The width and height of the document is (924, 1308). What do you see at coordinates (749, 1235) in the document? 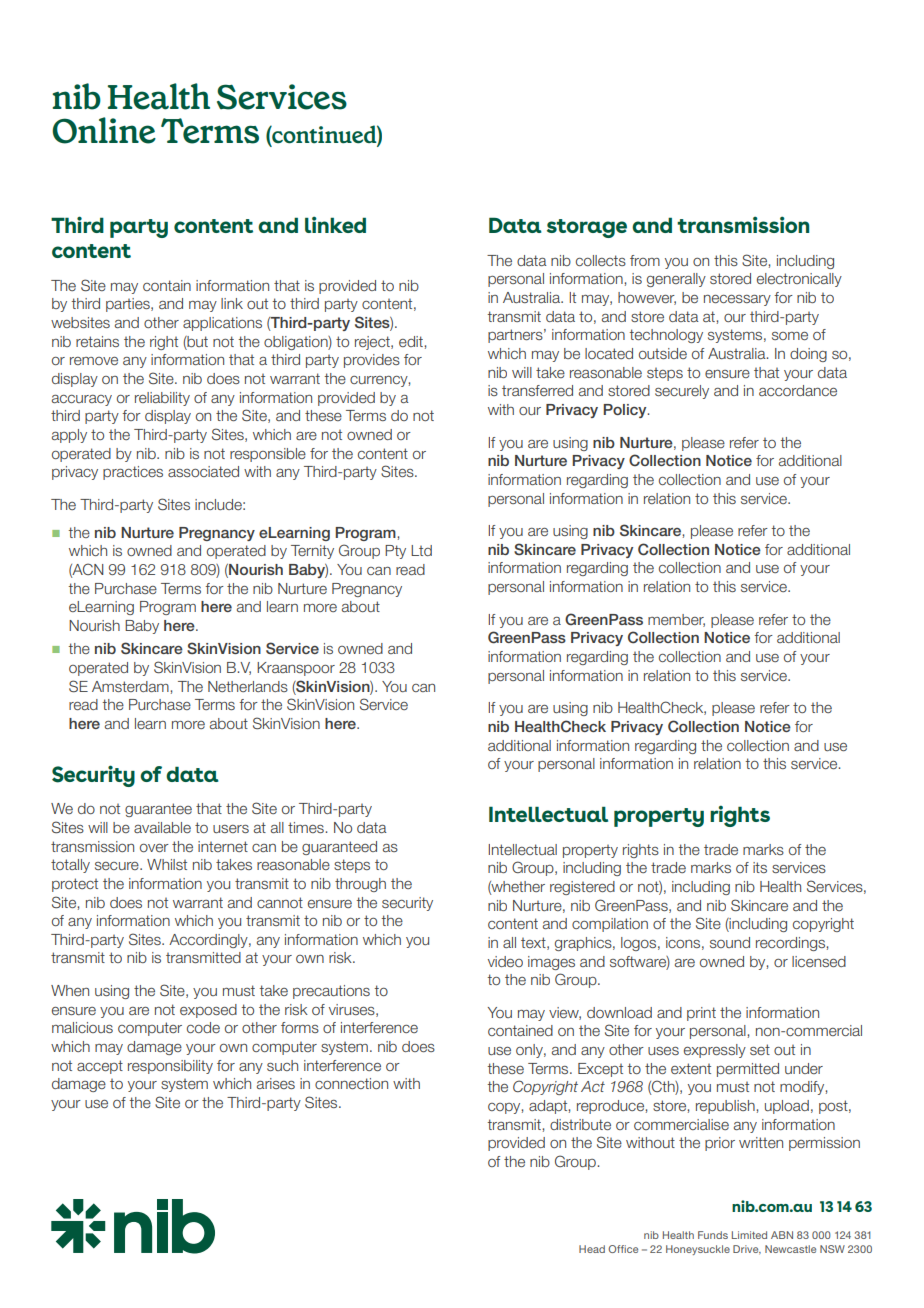
I see `Limited` at bounding box center [749, 1235].
